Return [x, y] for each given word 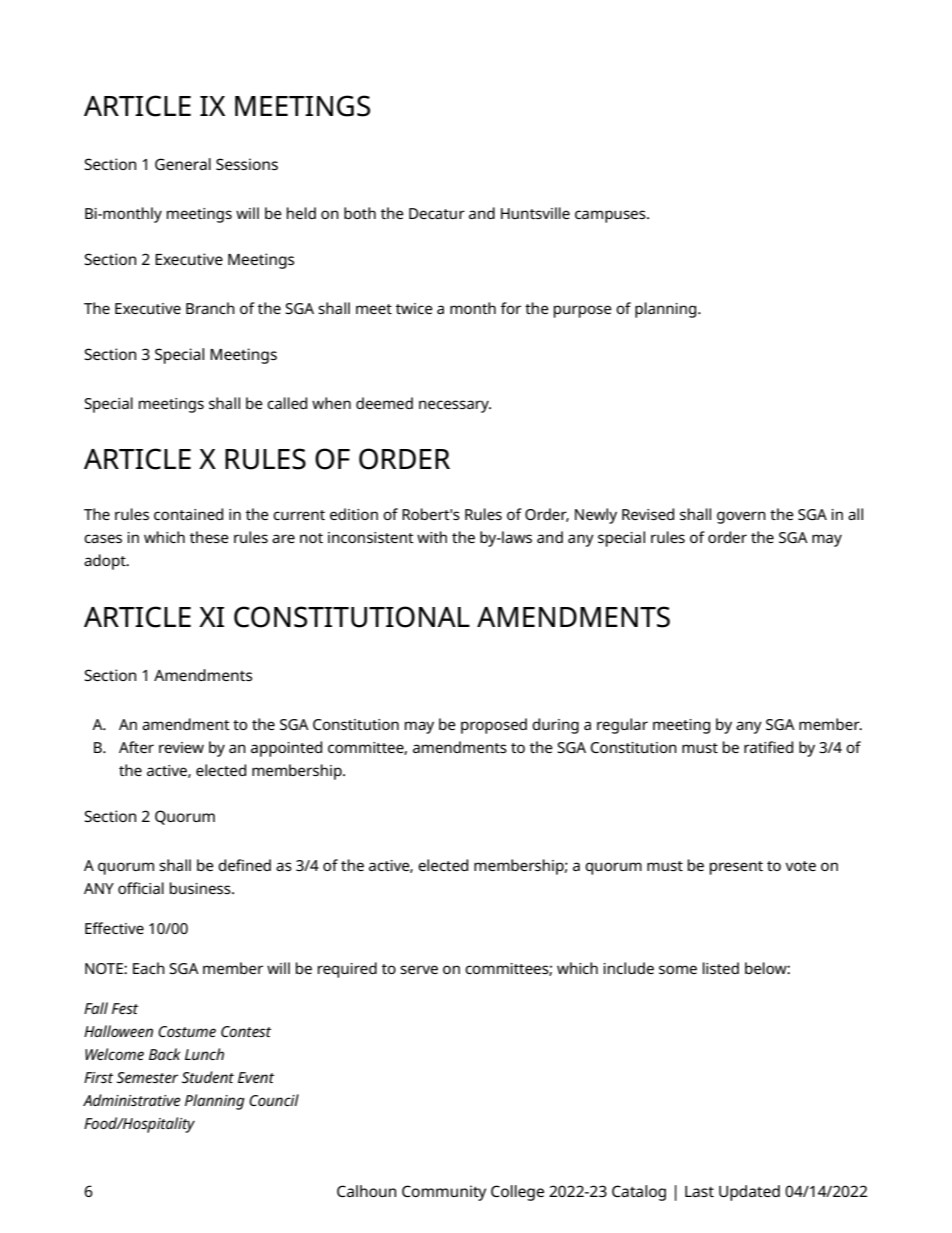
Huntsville [535, 213]
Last [699, 1191]
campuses [611, 216]
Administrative [132, 1100]
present [736, 868]
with [432, 537]
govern [741, 517]
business [201, 888]
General [183, 164]
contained [188, 514]
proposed [494, 726]
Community [444, 1193]
